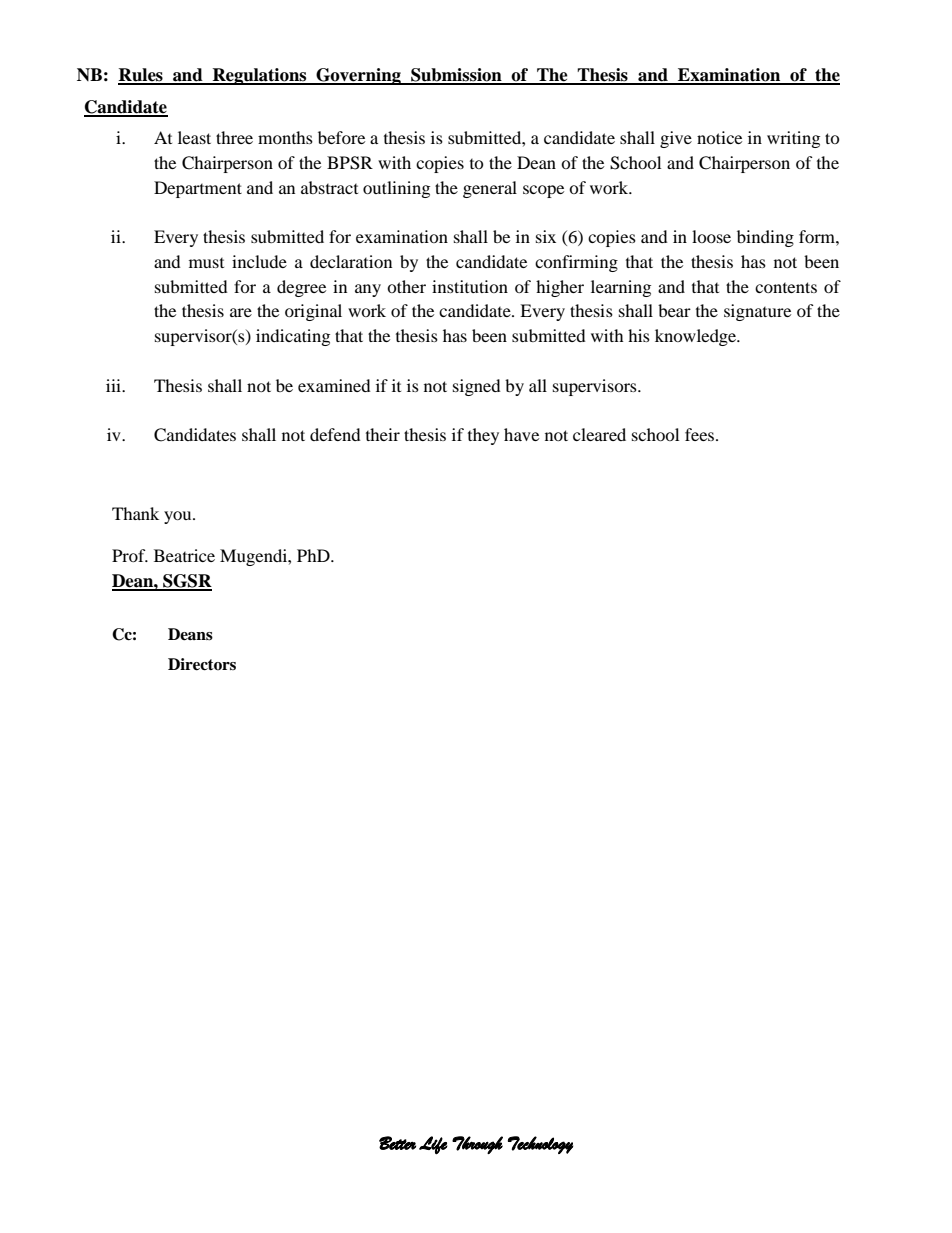  Describe the element at coordinates (477, 1145) in the screenshot. I see `Through` at that location.
